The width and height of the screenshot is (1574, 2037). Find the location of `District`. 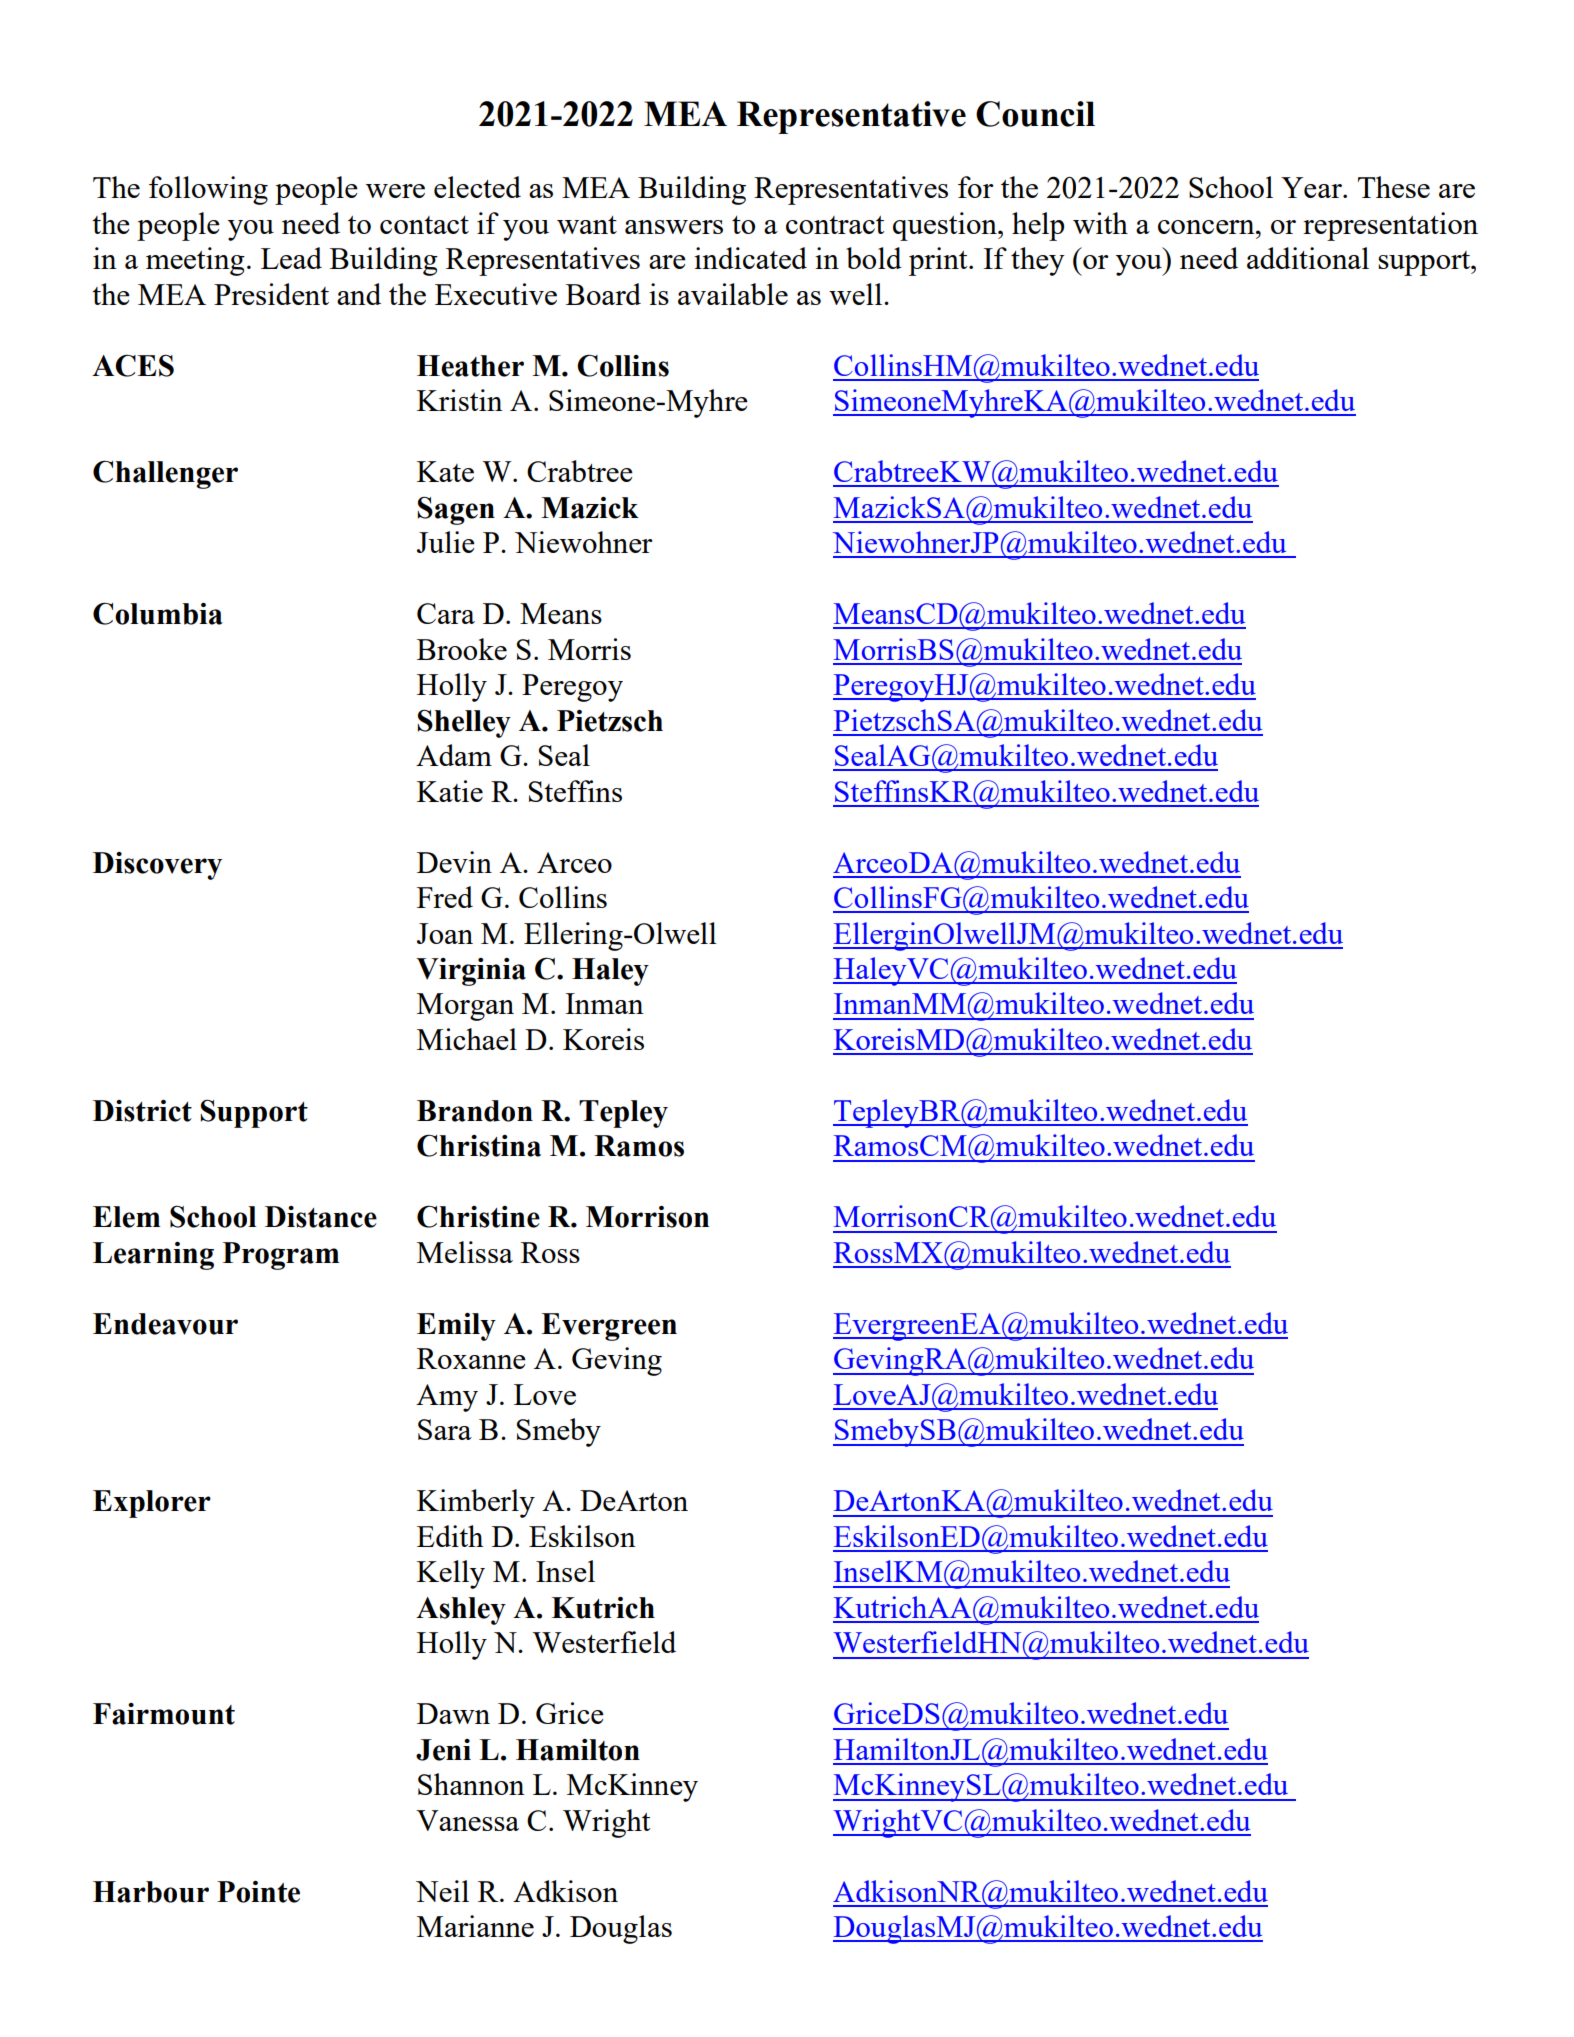

District is located at coordinates (142, 1111).
